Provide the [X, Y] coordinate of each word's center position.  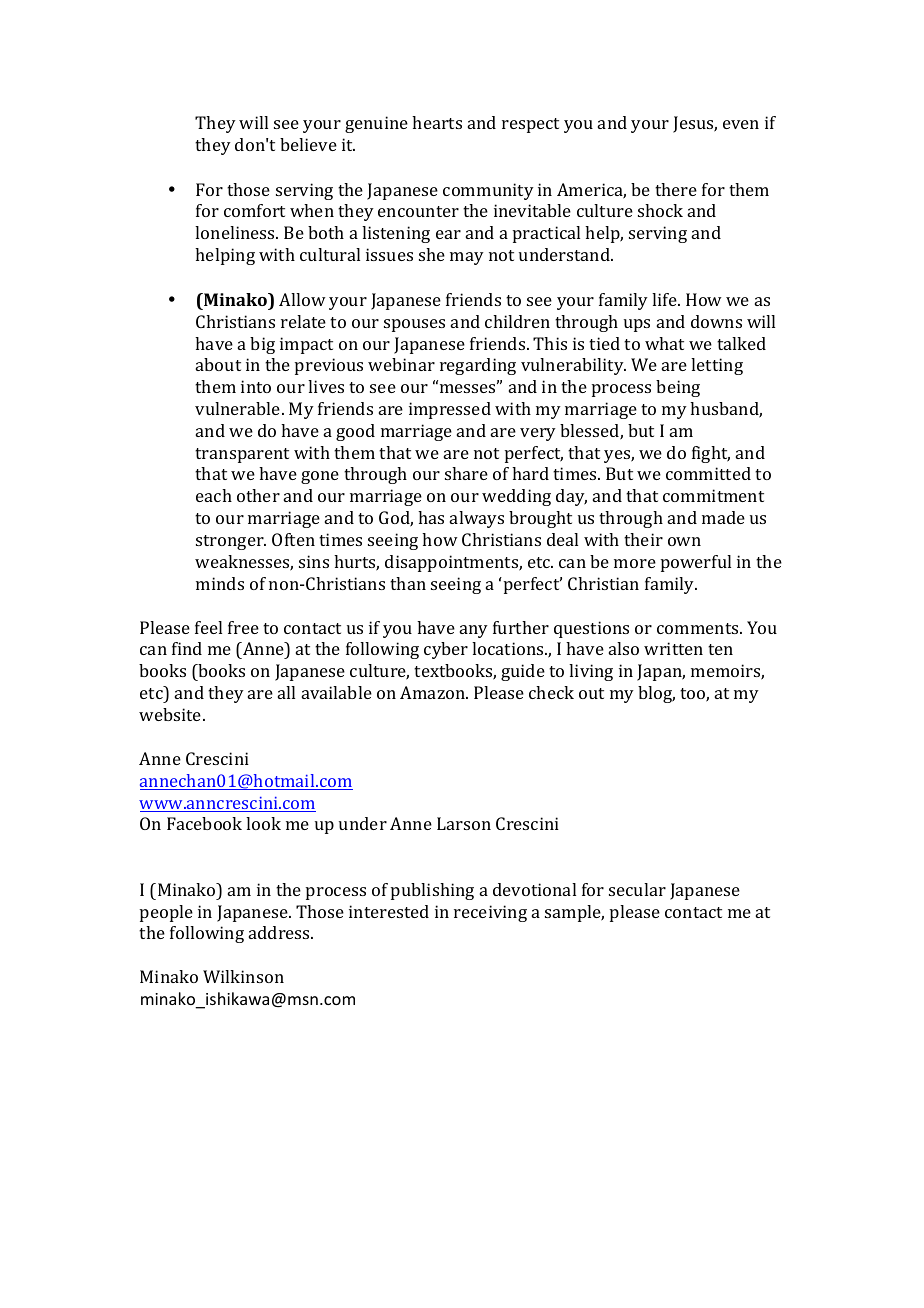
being [678, 388]
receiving [490, 913]
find [187, 648]
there [676, 189]
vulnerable [239, 408]
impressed [450, 410]
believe [308, 144]
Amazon [434, 692]
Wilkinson [243, 976]
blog [656, 694]
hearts [437, 122]
